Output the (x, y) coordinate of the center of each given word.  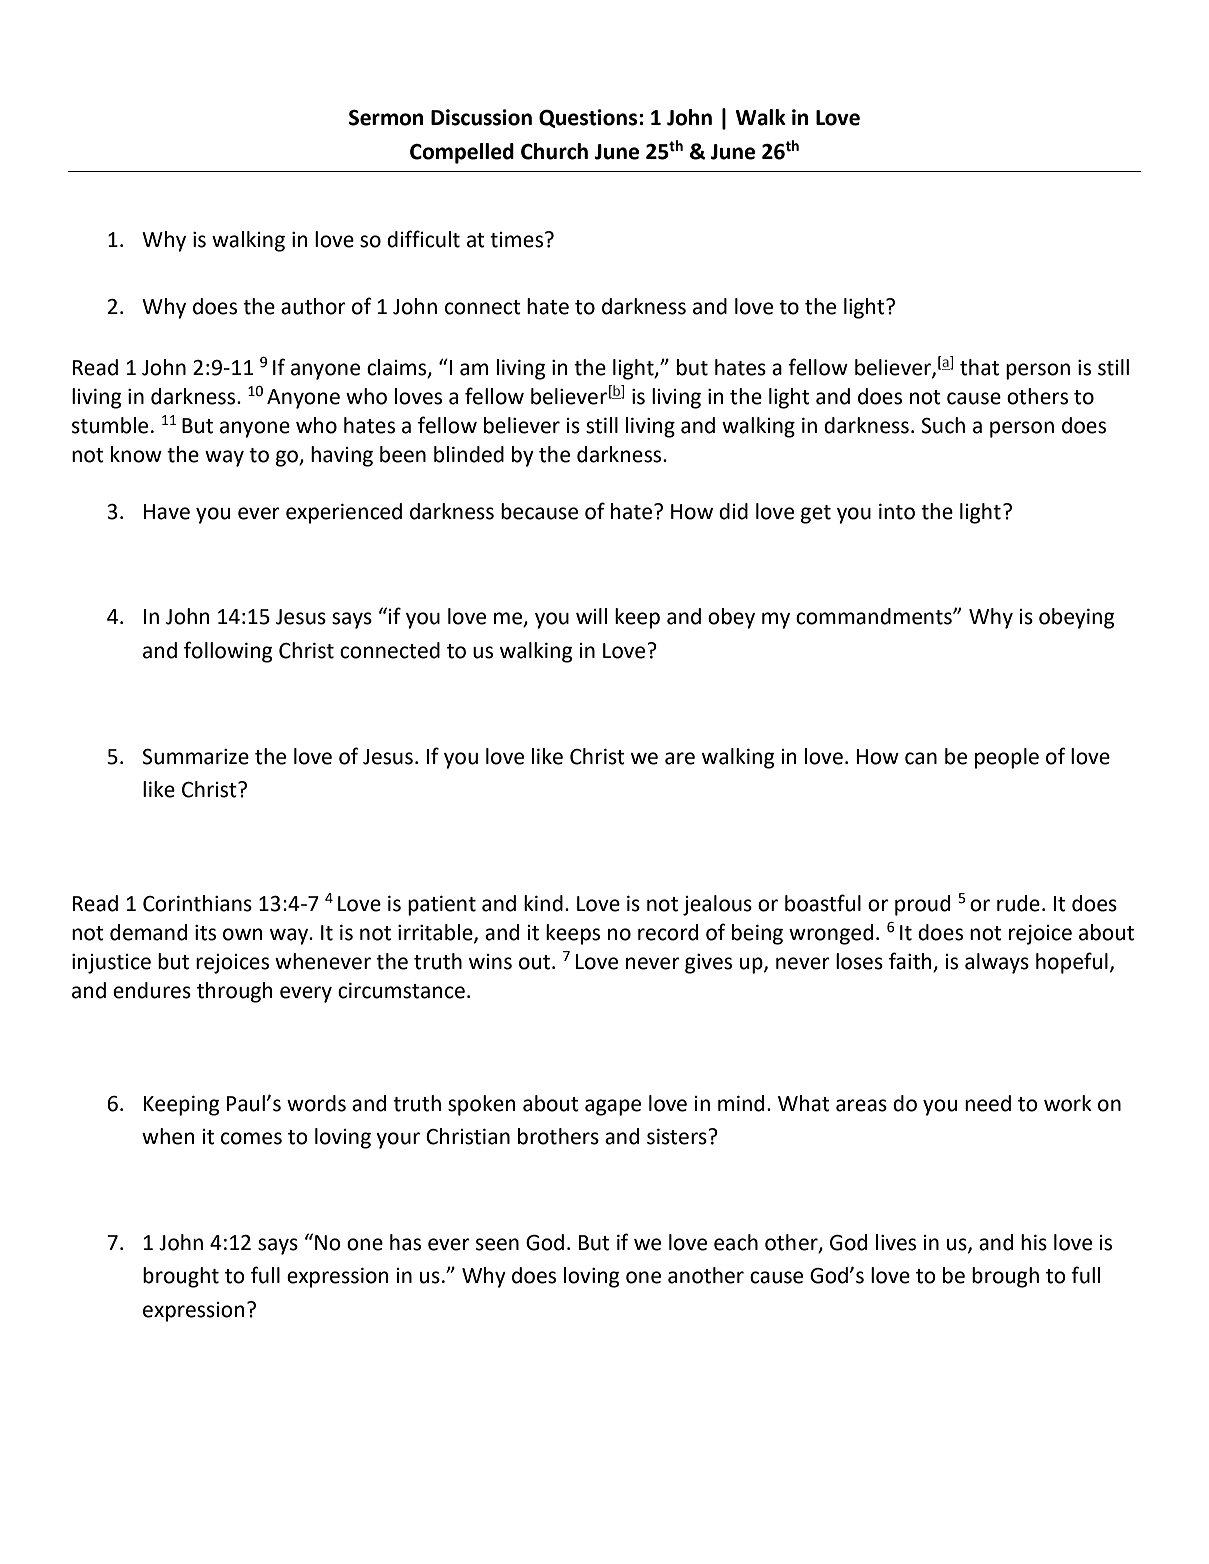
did (733, 511)
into (897, 512)
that (979, 367)
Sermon (386, 118)
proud (922, 905)
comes (251, 1138)
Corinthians (197, 903)
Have (167, 512)
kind (543, 903)
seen (497, 1244)
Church (554, 151)
